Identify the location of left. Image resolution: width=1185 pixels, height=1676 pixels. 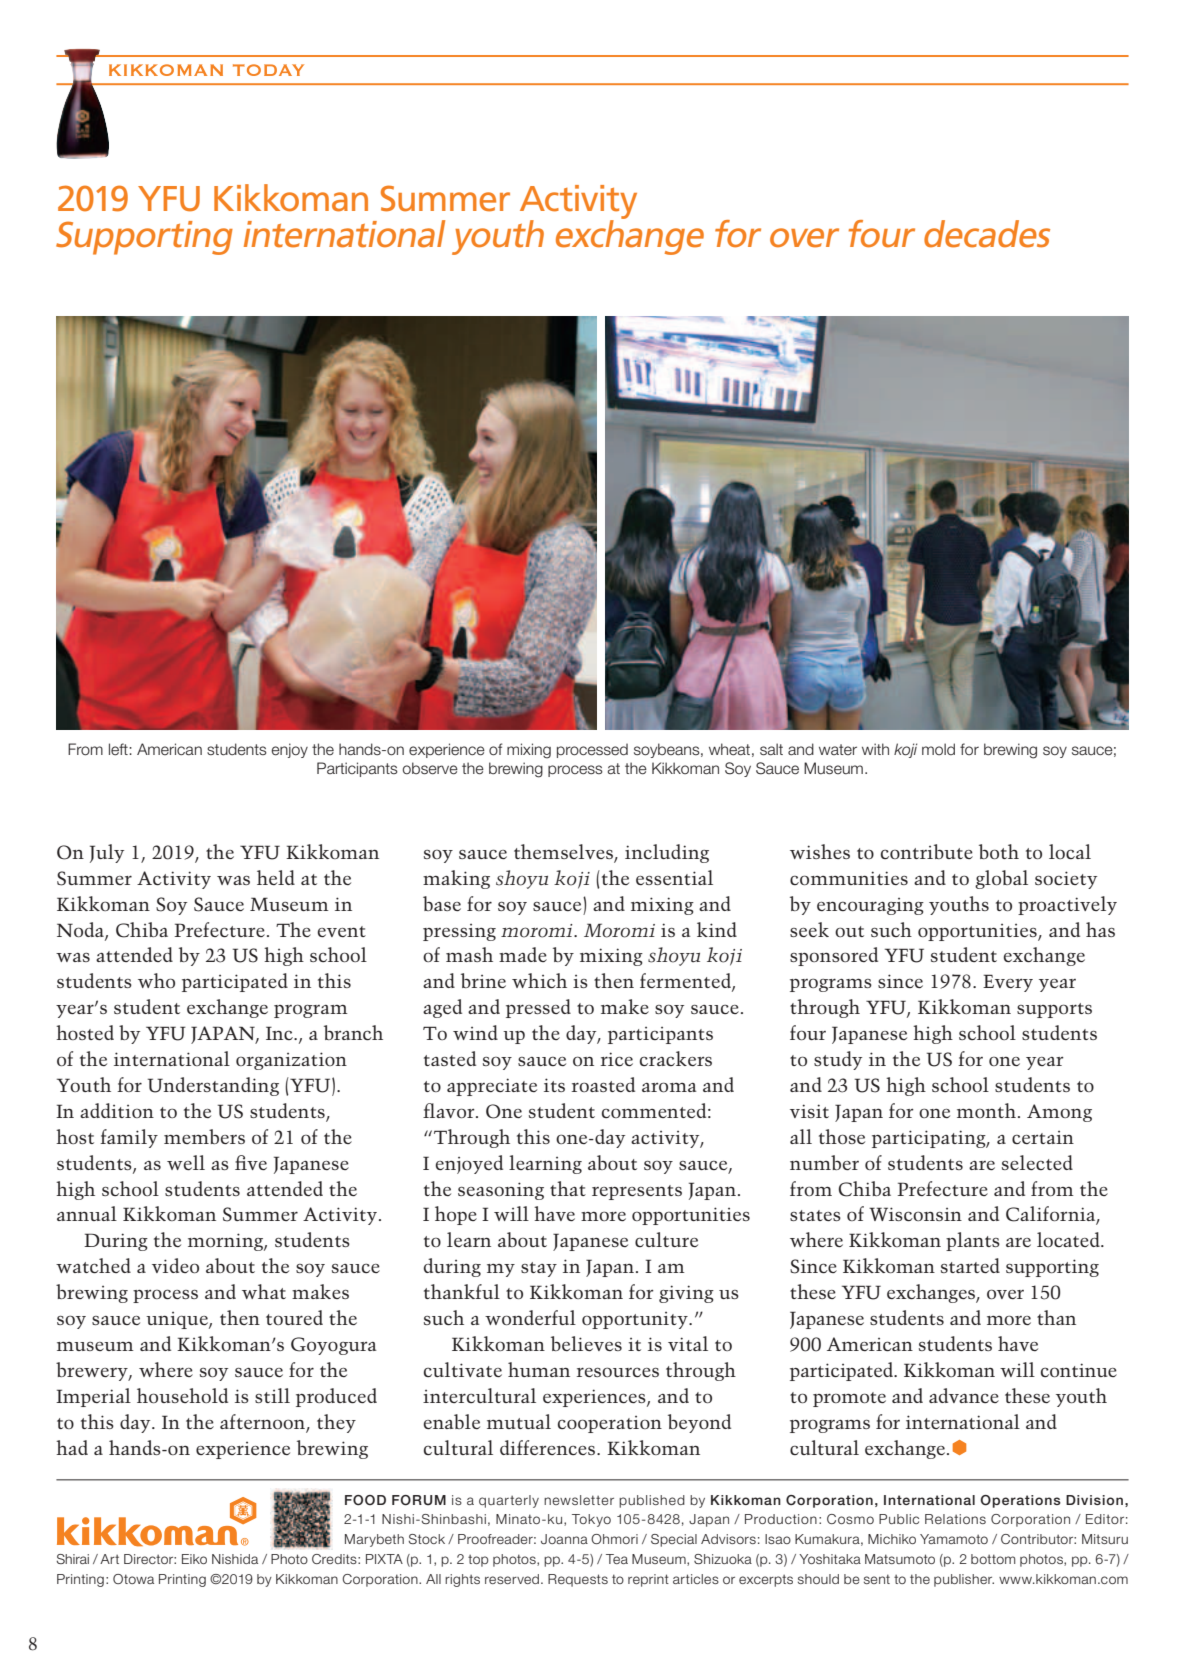
(119, 749).
